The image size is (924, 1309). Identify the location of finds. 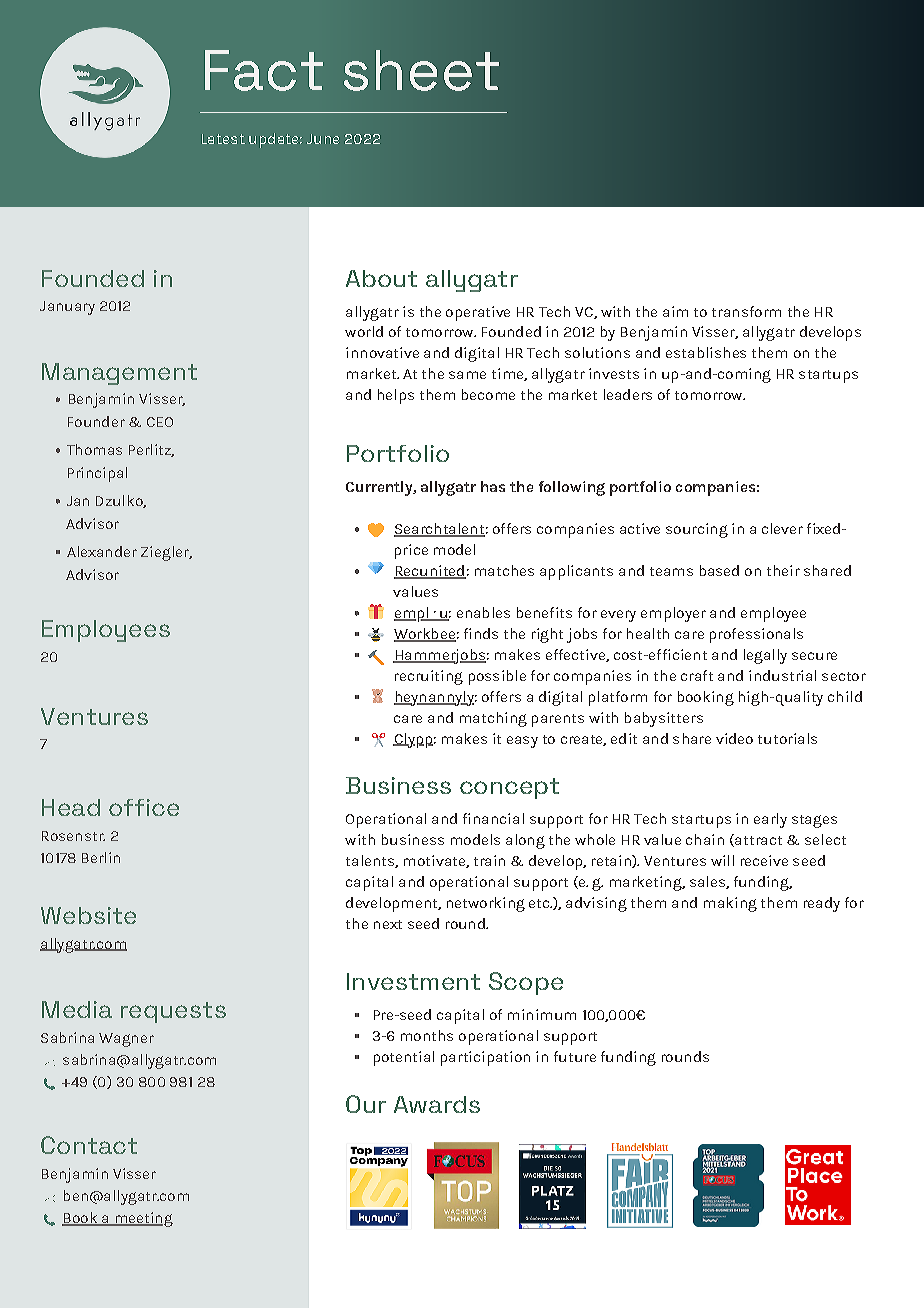
(481, 633).
